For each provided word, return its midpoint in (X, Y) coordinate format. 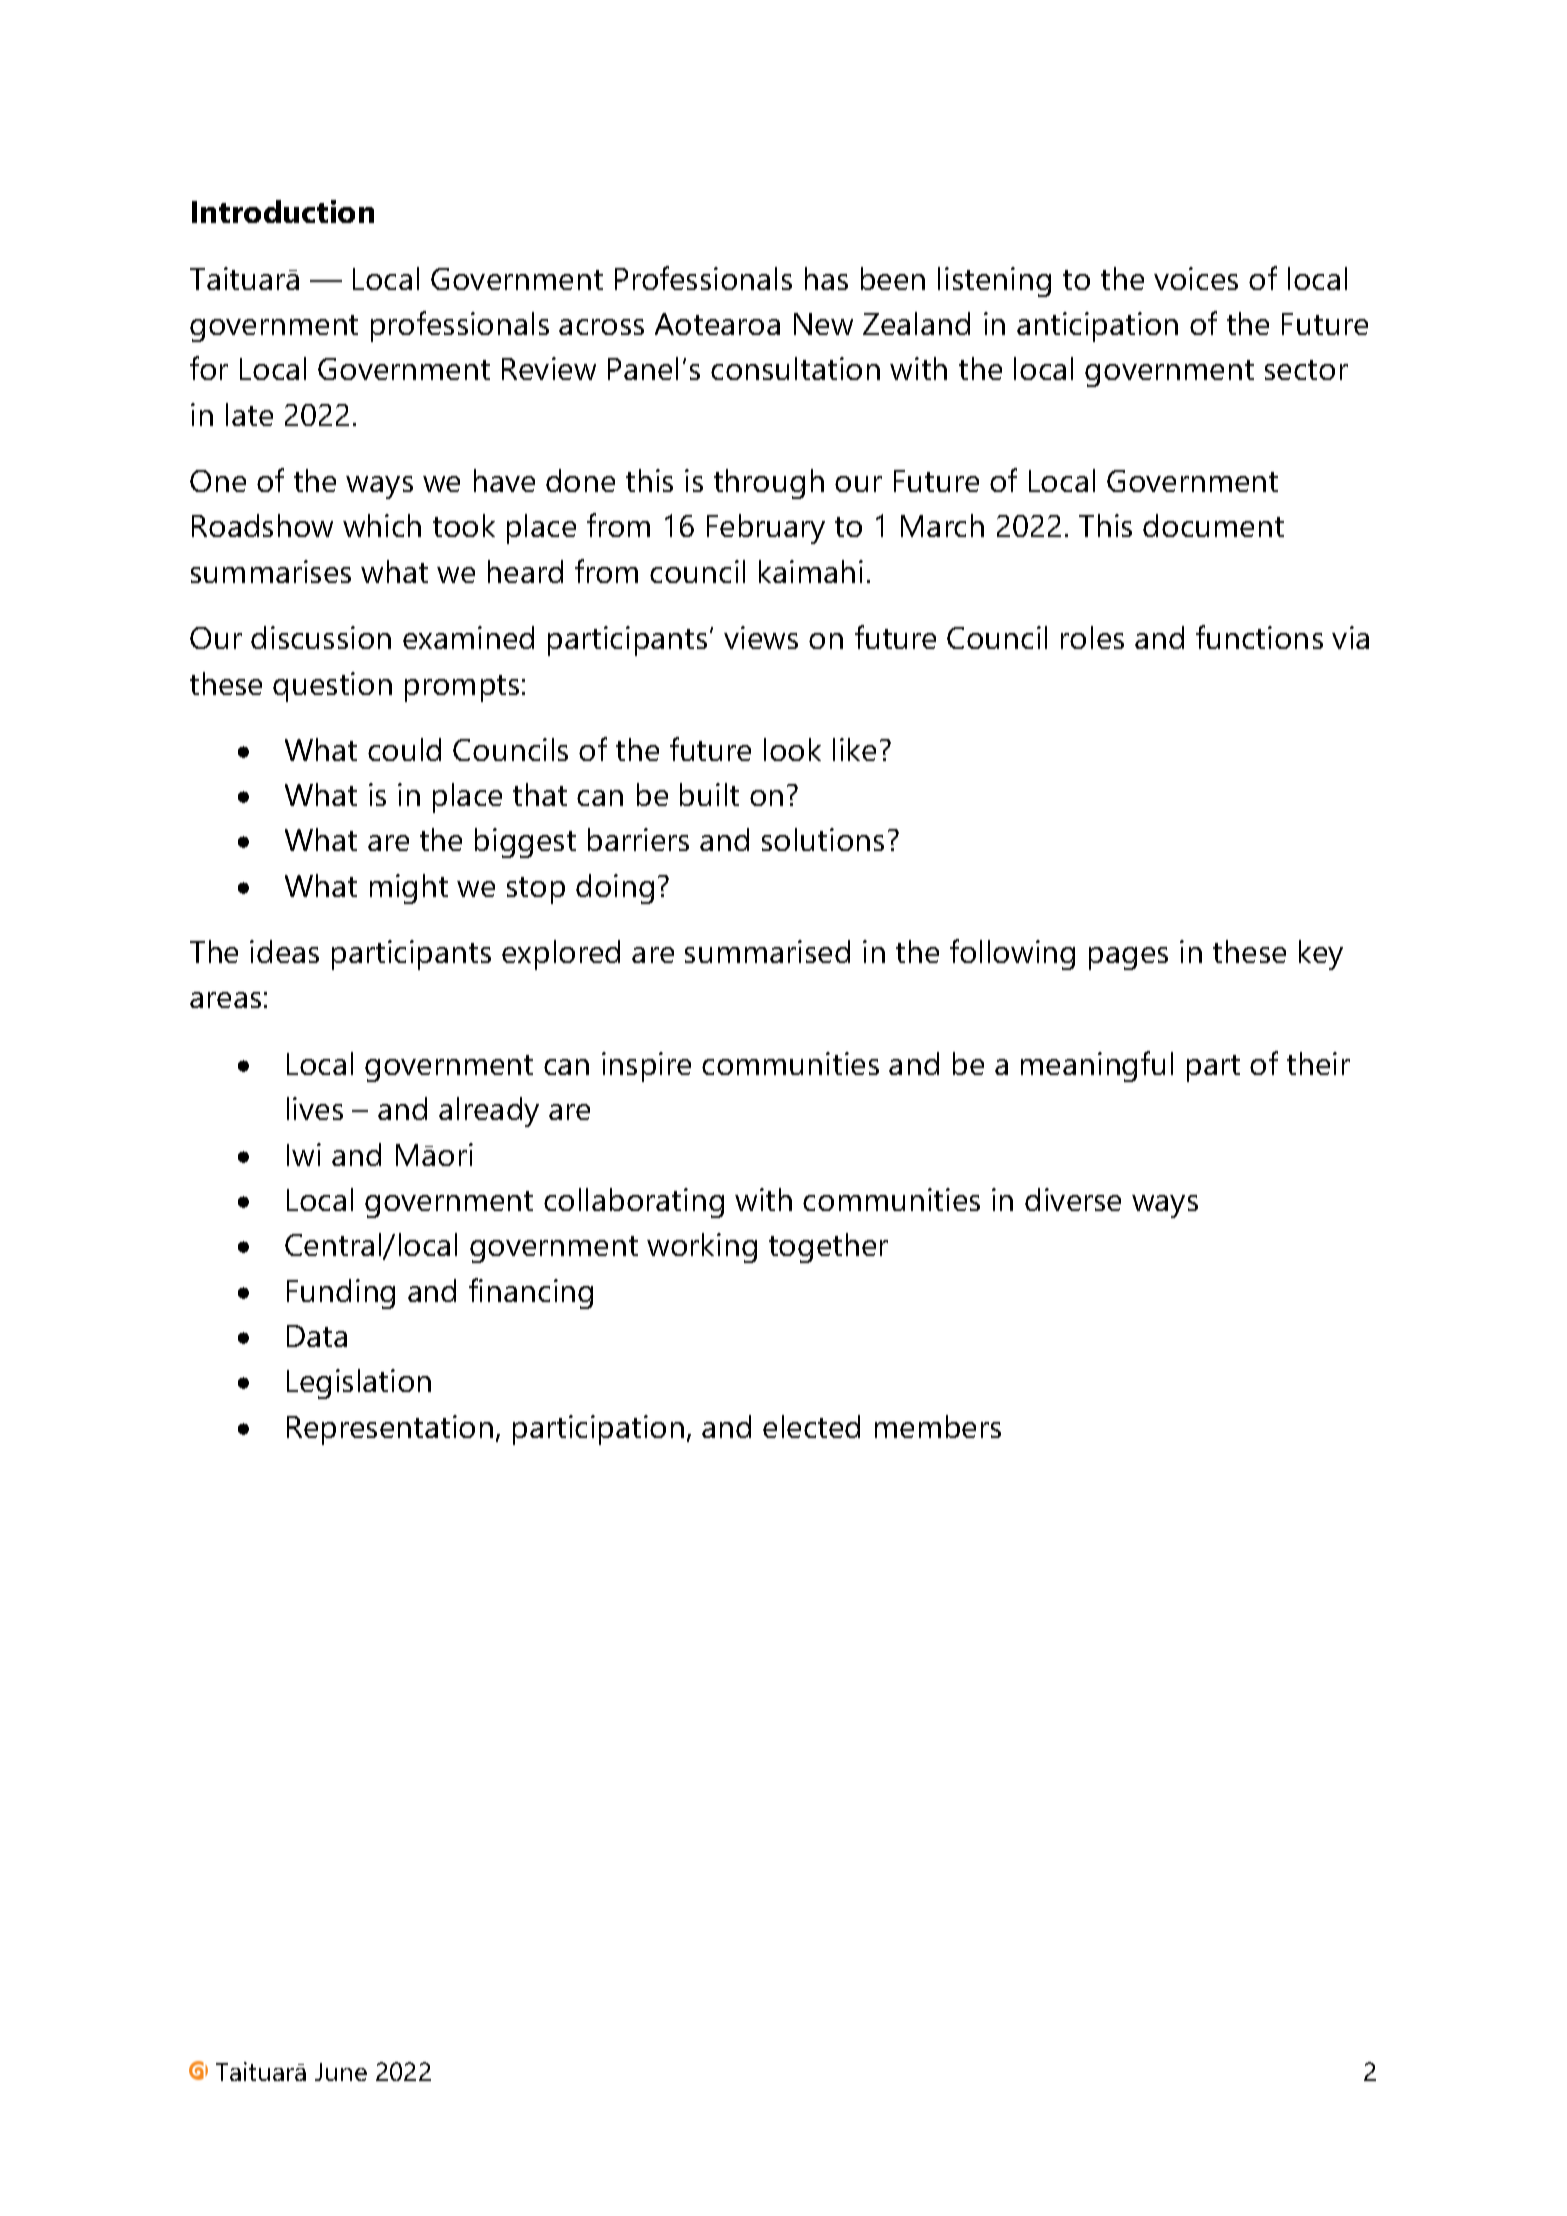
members (938, 1426)
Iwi (304, 1154)
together (828, 1248)
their (1318, 1063)
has (826, 278)
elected (811, 1426)
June (341, 2072)
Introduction (283, 211)
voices (1196, 278)
